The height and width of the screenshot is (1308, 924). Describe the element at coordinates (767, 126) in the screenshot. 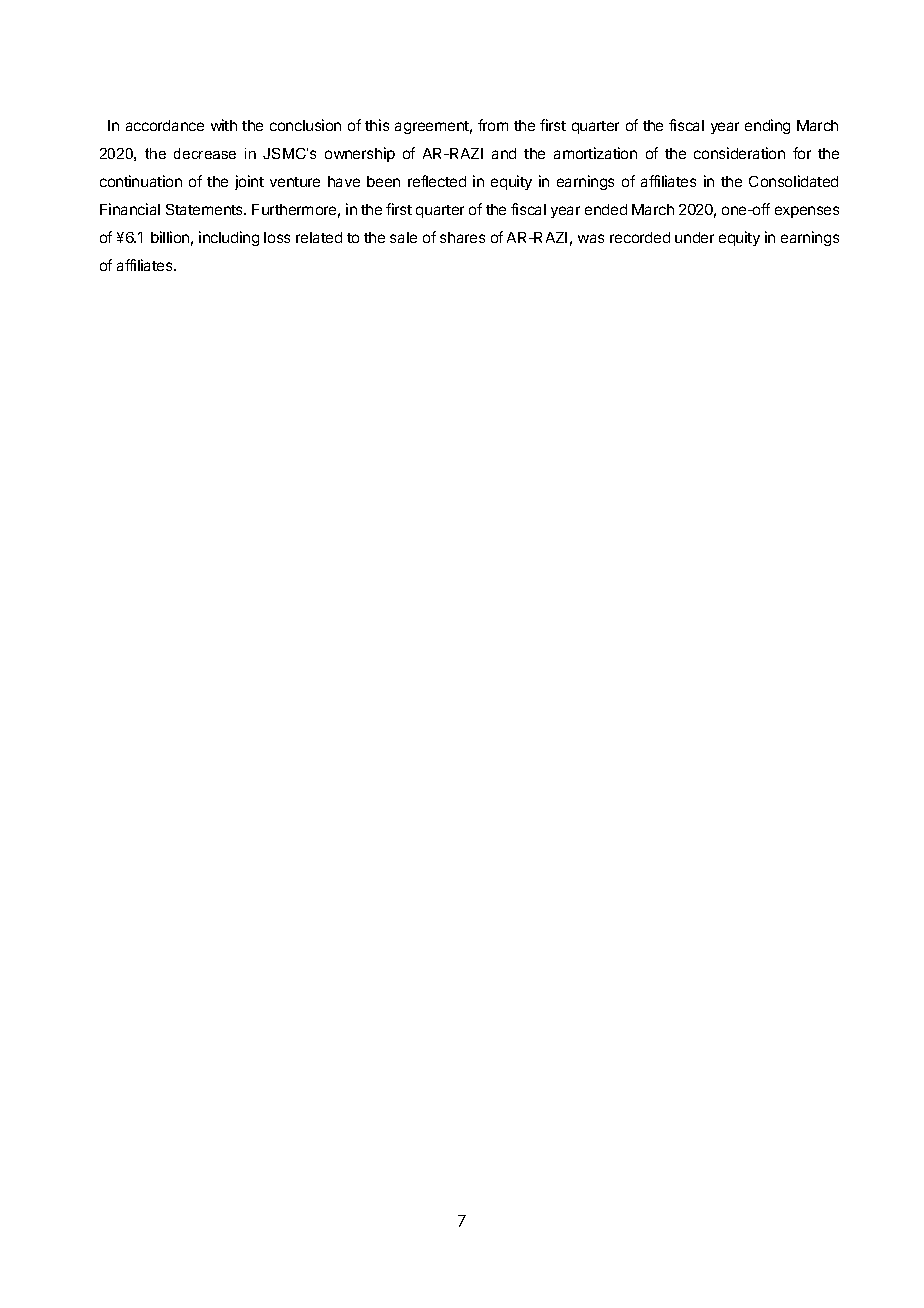

I see `ending` at that location.
